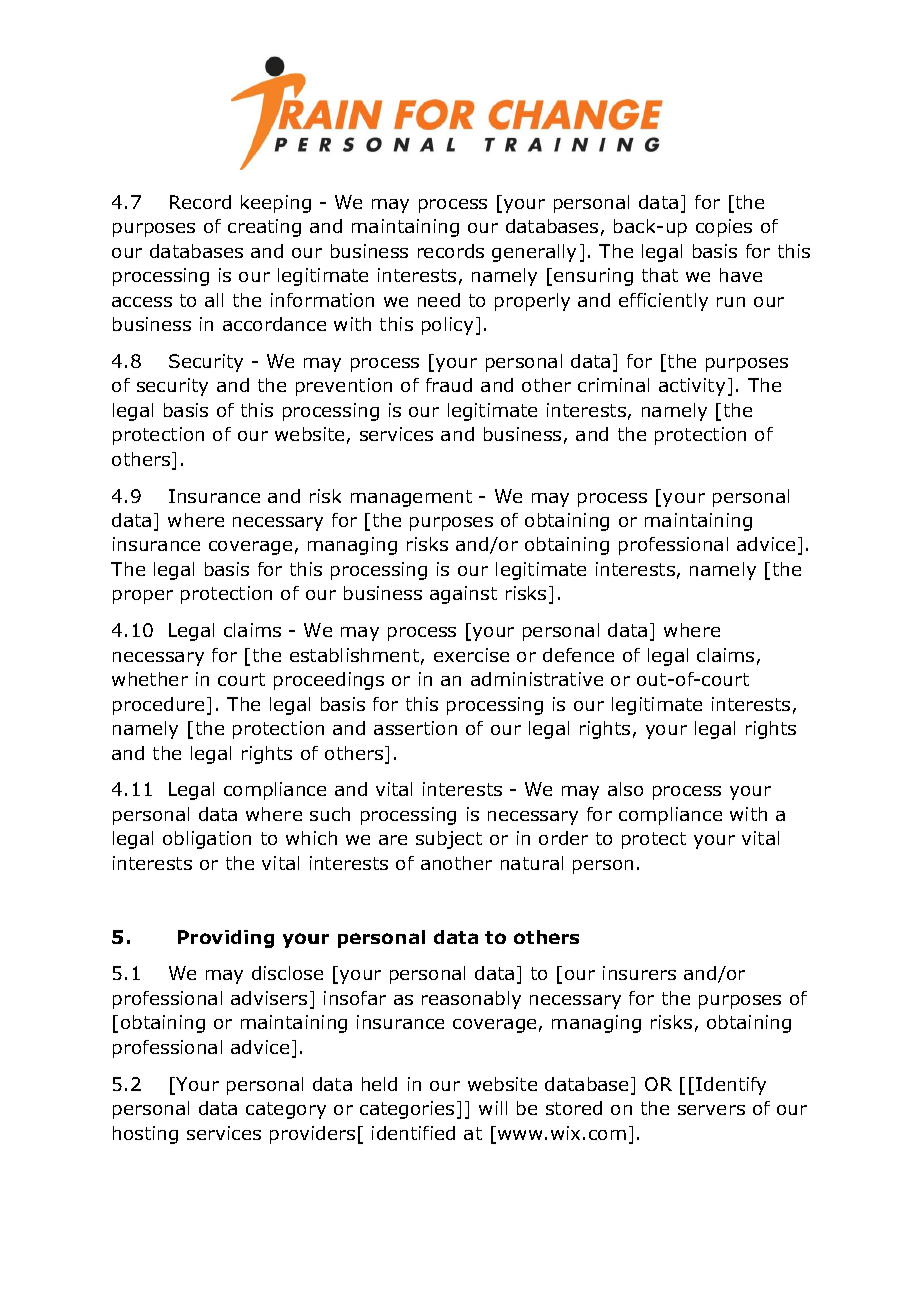  I want to click on category, so click(286, 1110).
